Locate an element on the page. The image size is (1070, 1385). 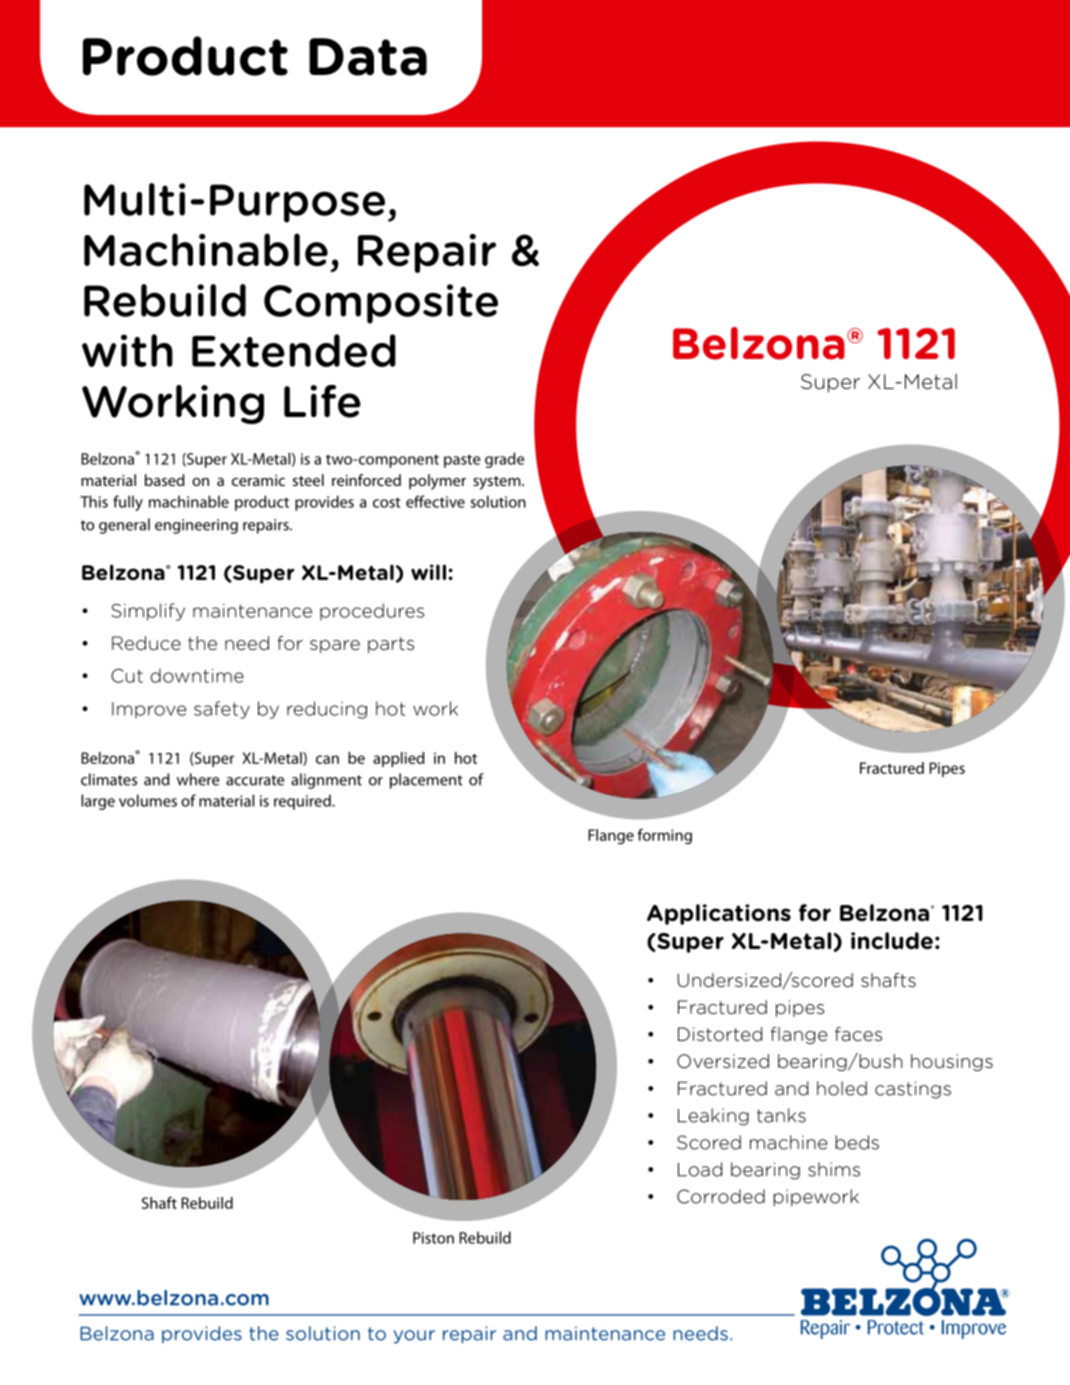
faces is located at coordinates (858, 1034).
